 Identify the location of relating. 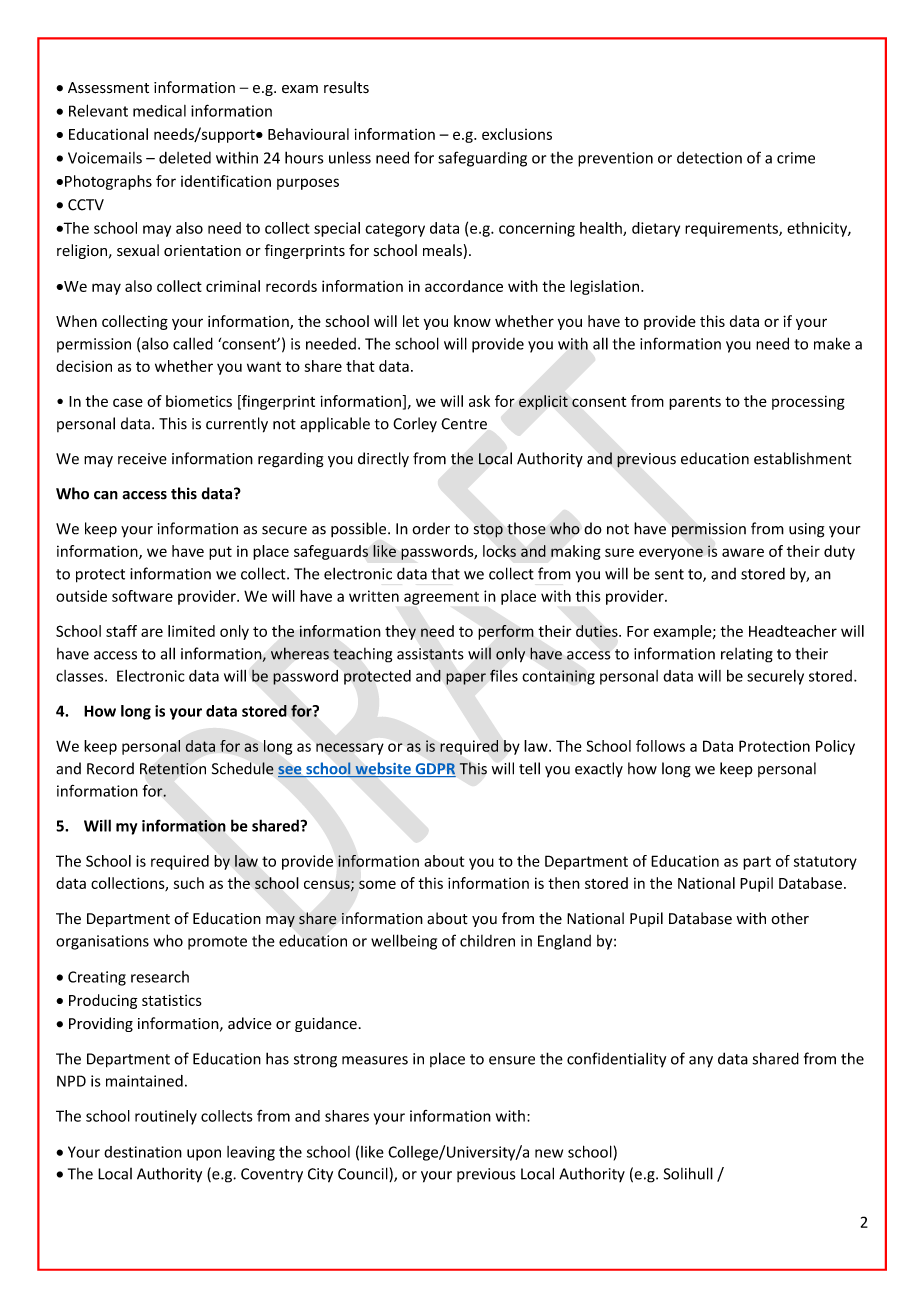
(747, 655).
